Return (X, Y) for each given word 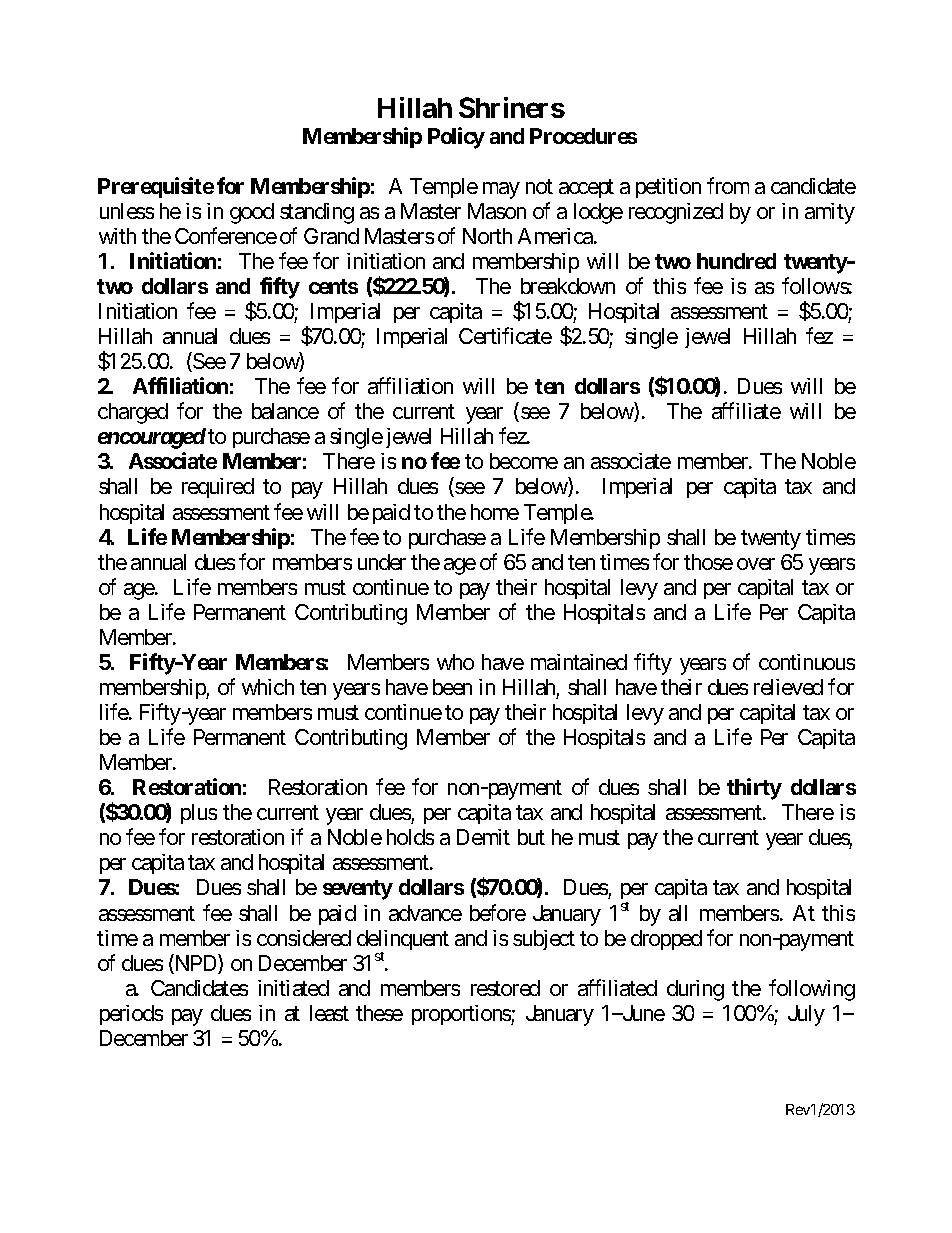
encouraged (152, 438)
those (708, 562)
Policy (456, 138)
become (524, 461)
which (268, 687)
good (252, 213)
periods (131, 1015)
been (452, 687)
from (728, 185)
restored (505, 988)
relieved (788, 687)
